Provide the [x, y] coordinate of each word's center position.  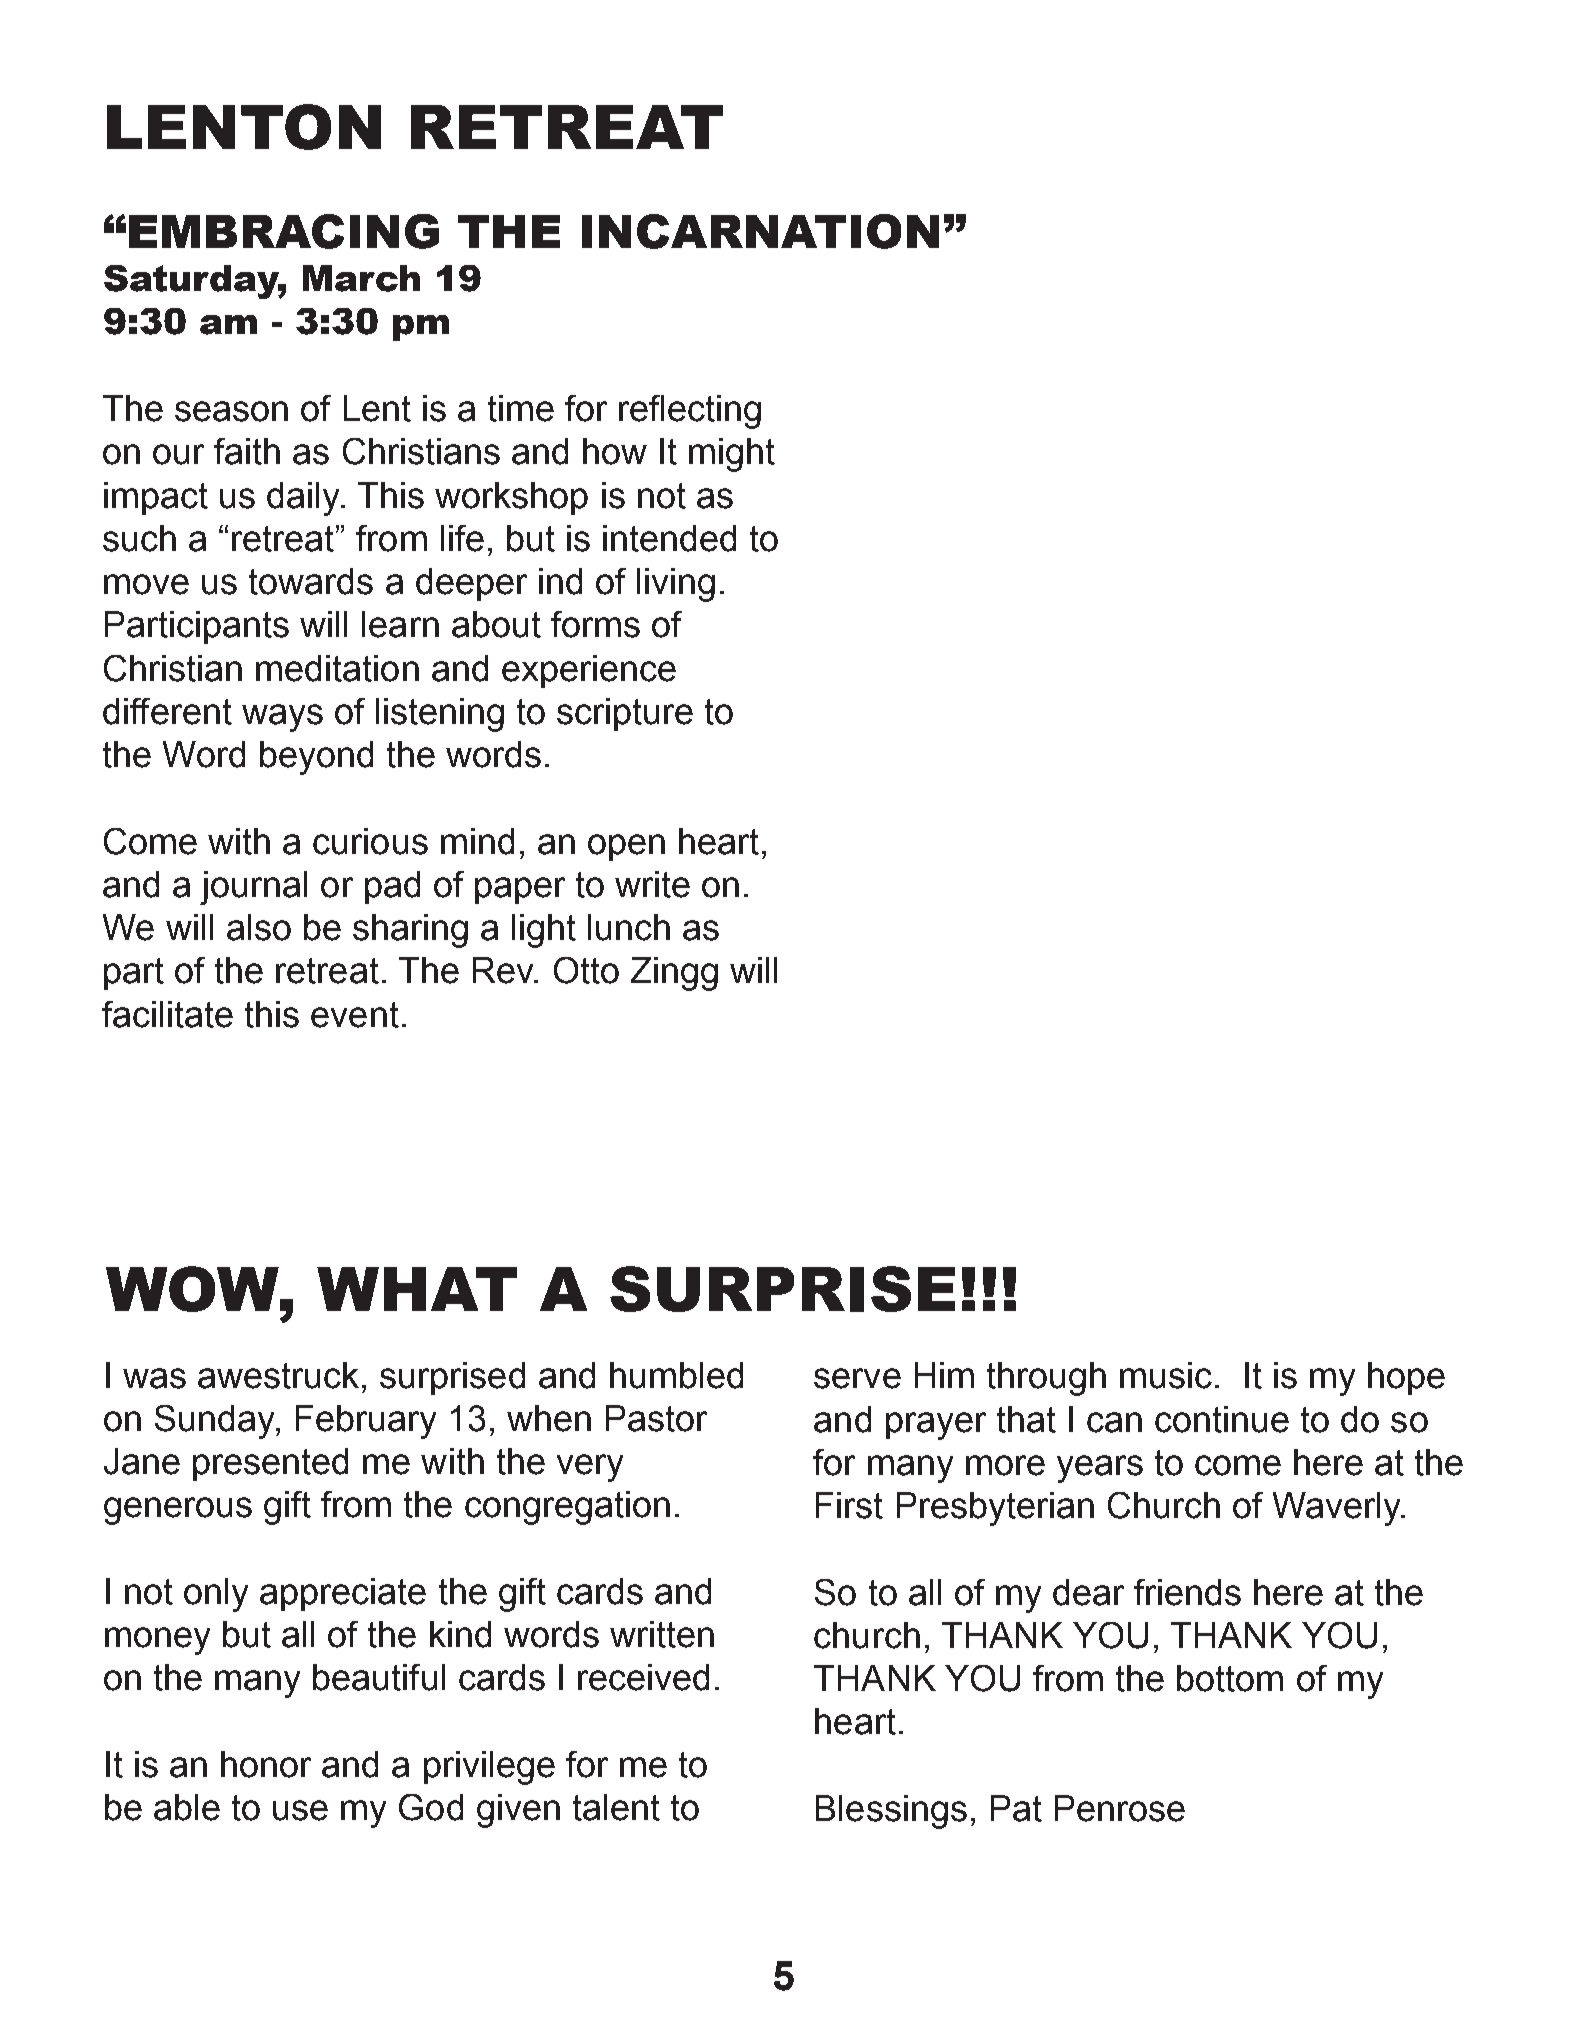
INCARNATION [760, 231]
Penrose [1120, 1808]
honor [266, 1764]
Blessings [891, 1812]
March [361, 278]
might [732, 455]
